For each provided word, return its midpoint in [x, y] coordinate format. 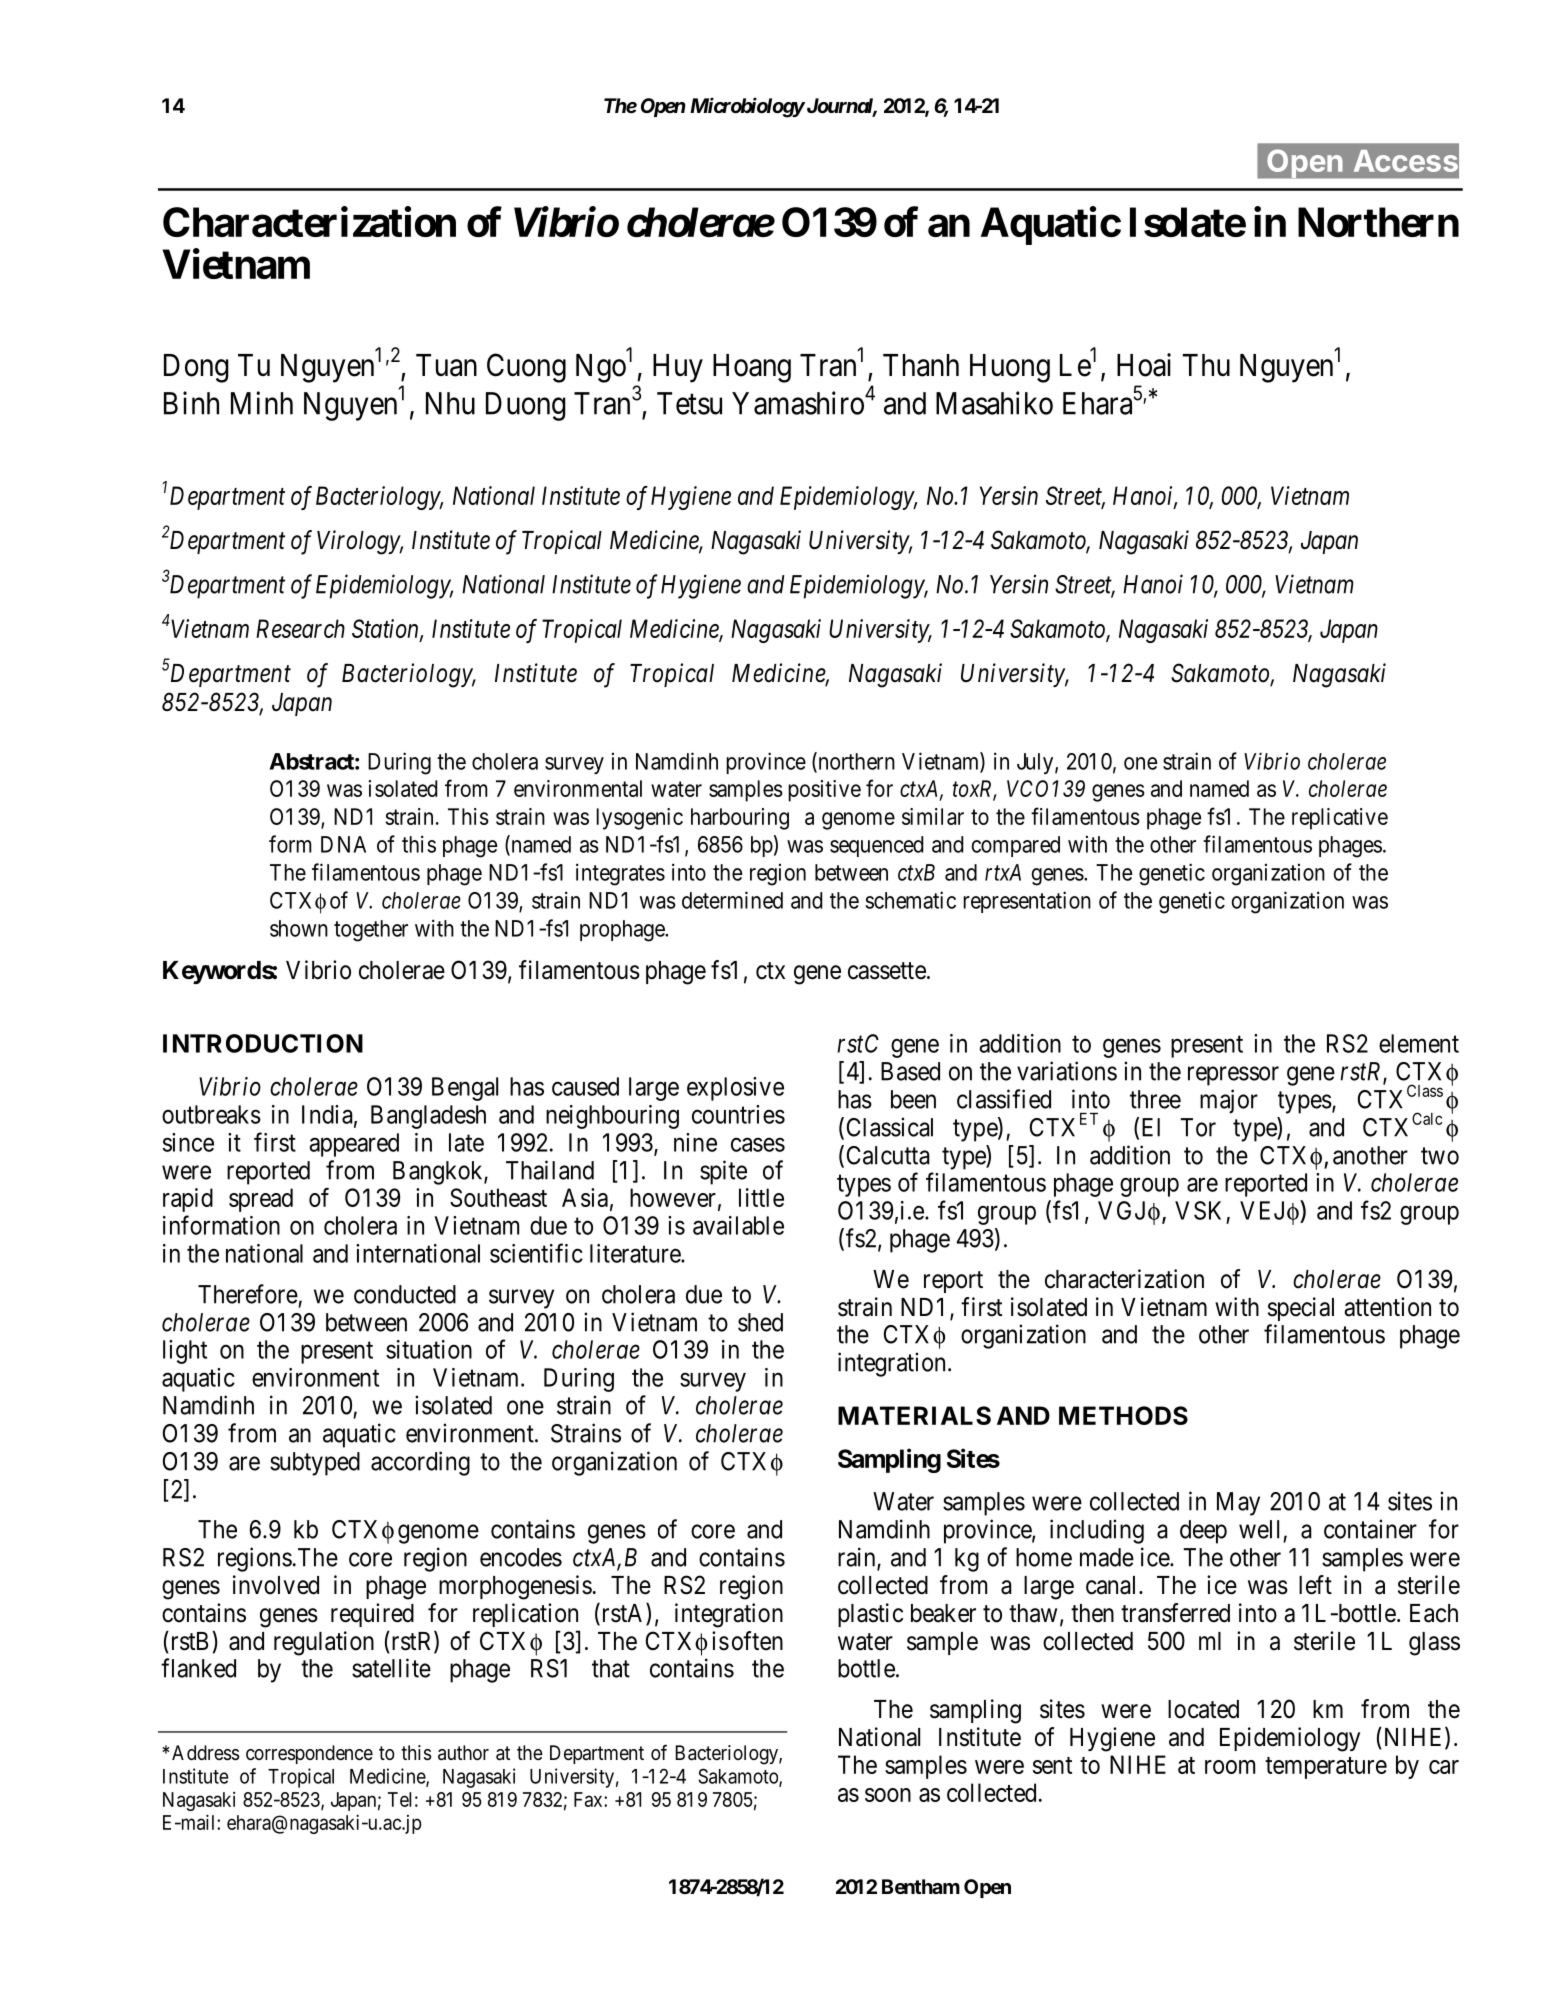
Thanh [921, 365]
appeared [354, 1145]
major [1229, 1101]
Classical [890, 1127]
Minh [262, 403]
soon [888, 1795]
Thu [1206, 365]
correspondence [309, 1754]
